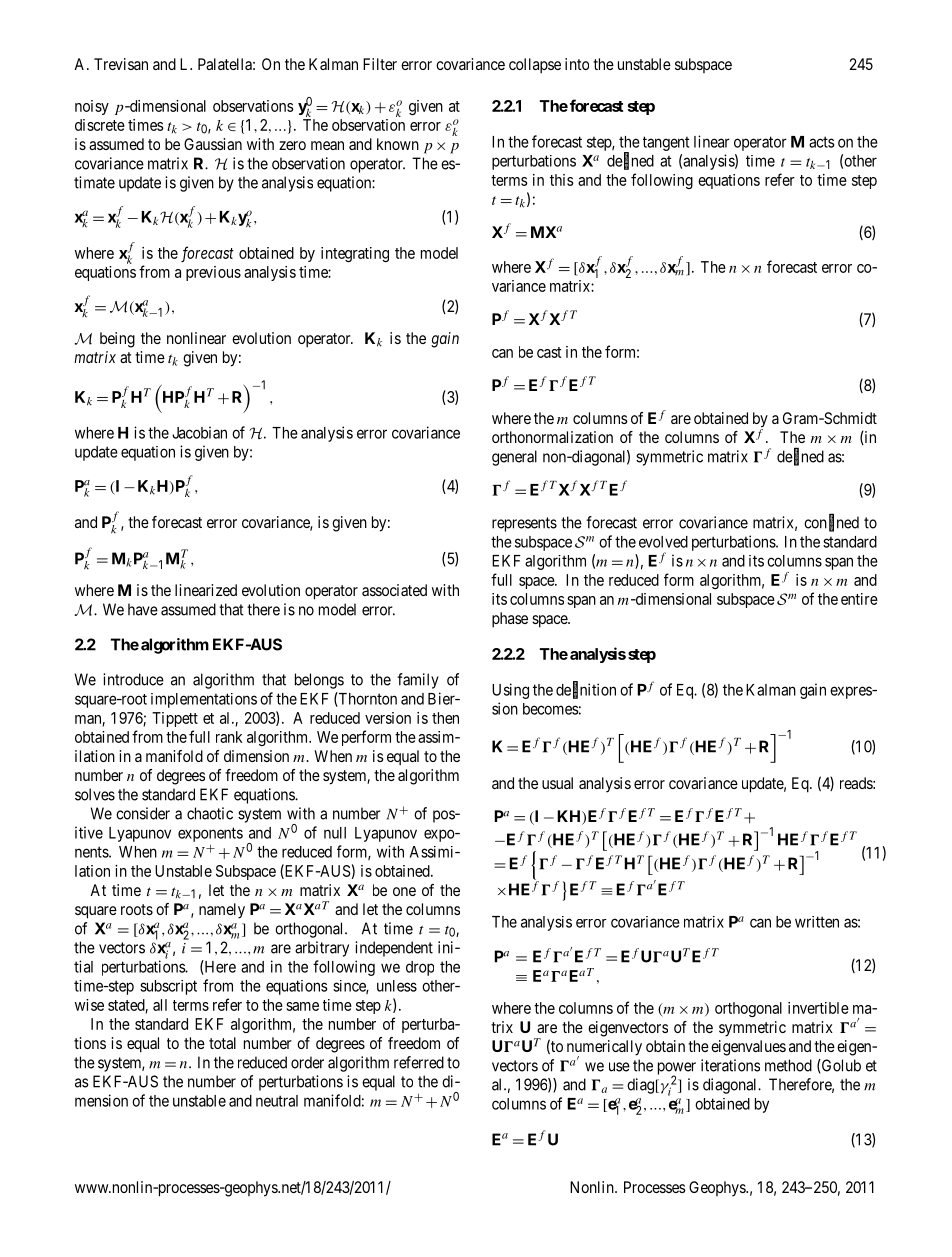 The width and height of the page is (952, 1257). I want to click on confined, so click(831, 523).
